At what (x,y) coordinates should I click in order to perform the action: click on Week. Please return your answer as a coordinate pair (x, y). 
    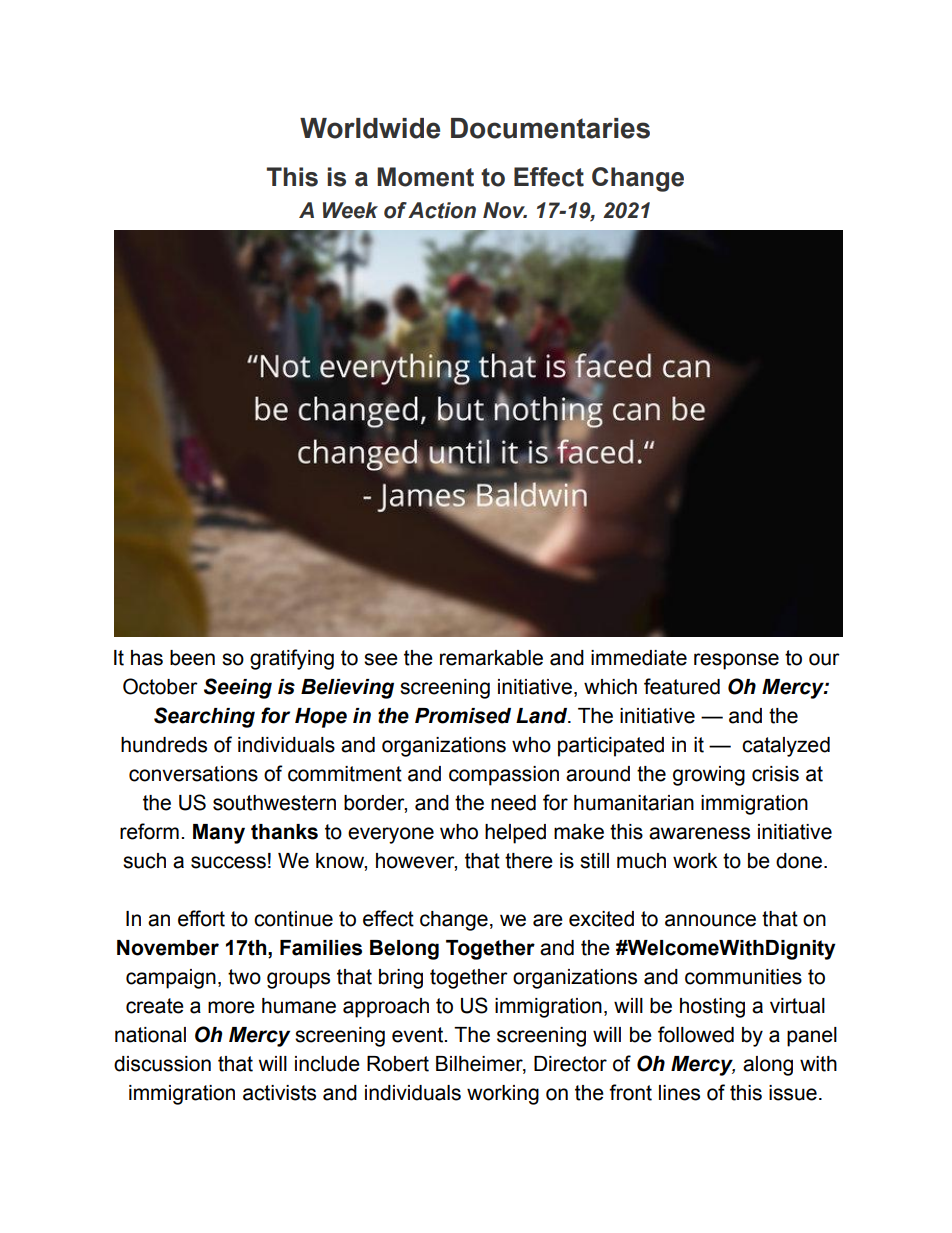
    Looking at the image, I should click on (350, 210).
